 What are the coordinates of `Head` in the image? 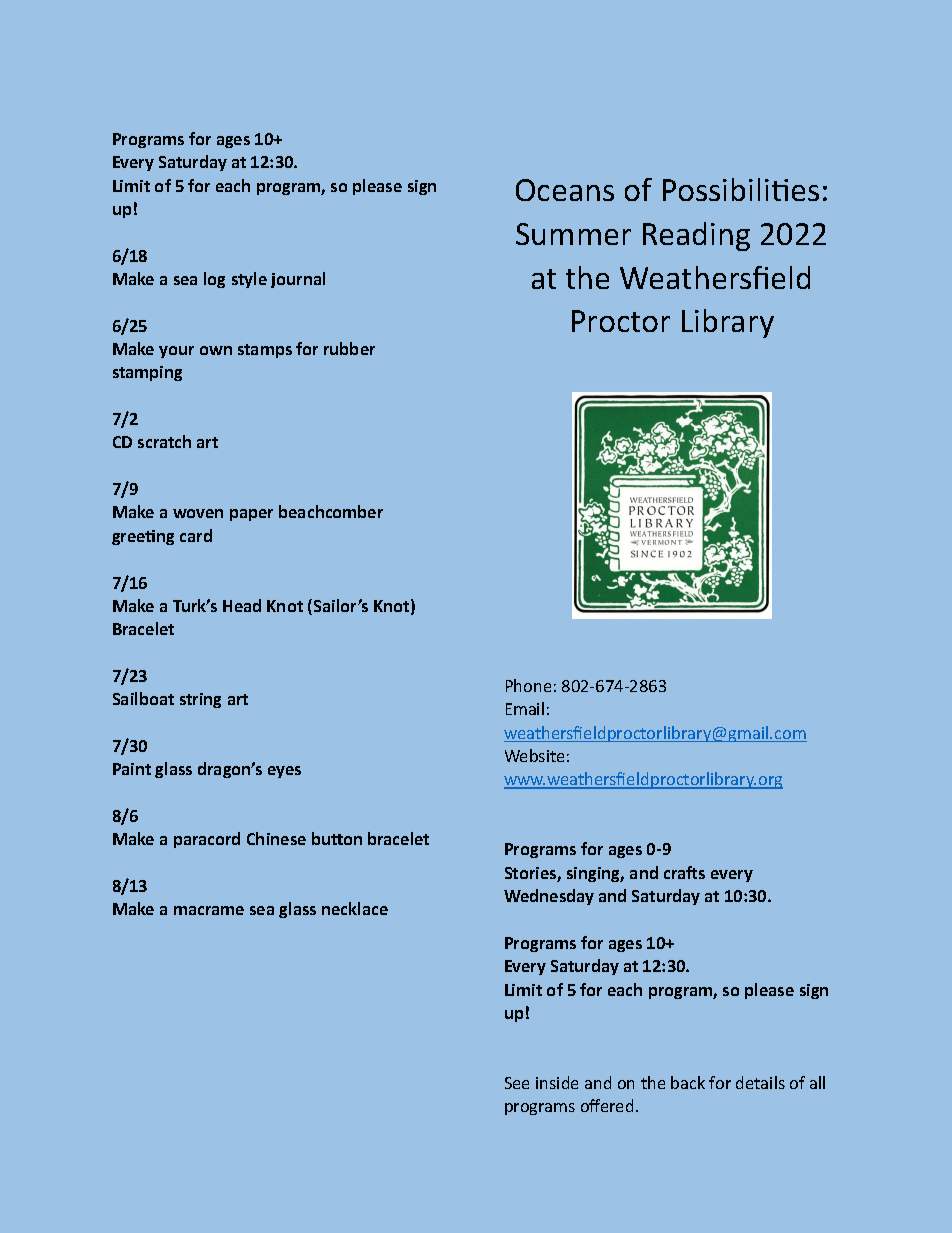 It's located at (242, 605).
